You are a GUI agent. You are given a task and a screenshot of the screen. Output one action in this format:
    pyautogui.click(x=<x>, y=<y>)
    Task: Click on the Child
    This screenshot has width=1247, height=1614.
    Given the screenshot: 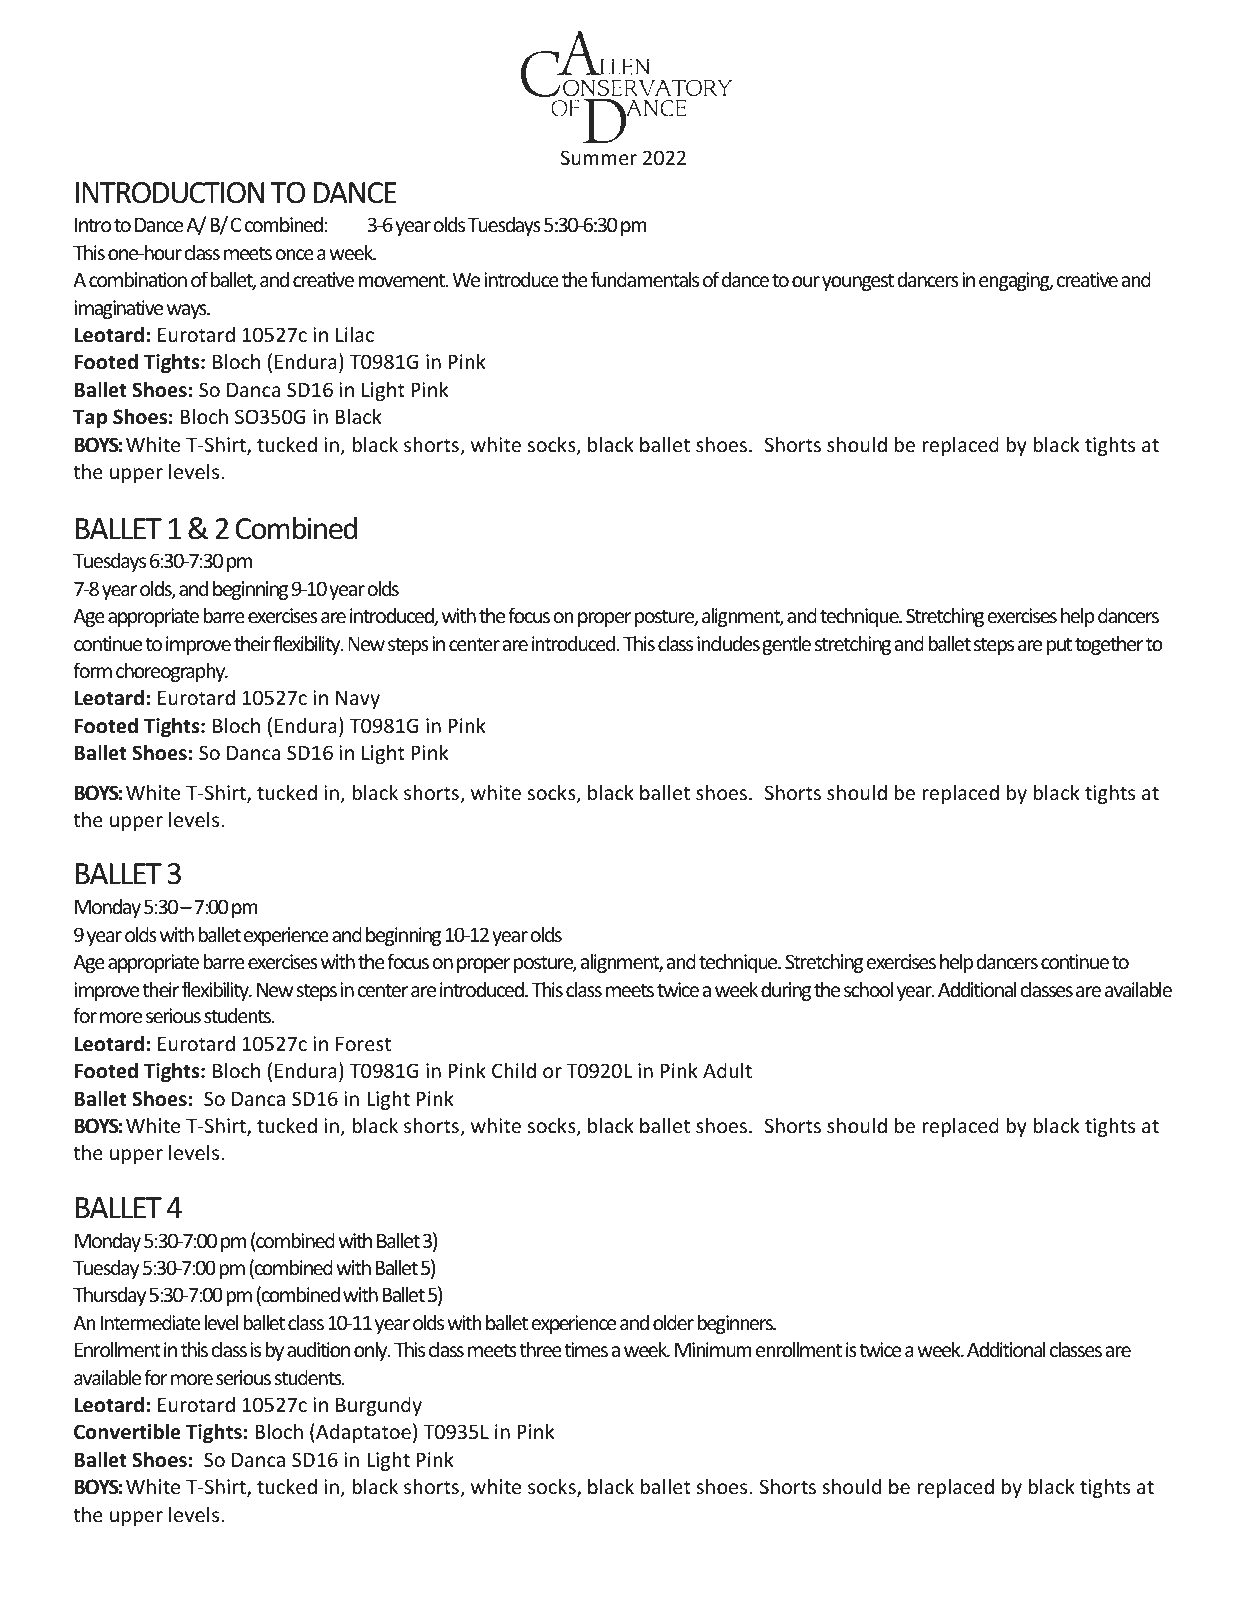 What is the action you would take?
    pyautogui.click(x=514, y=1070)
